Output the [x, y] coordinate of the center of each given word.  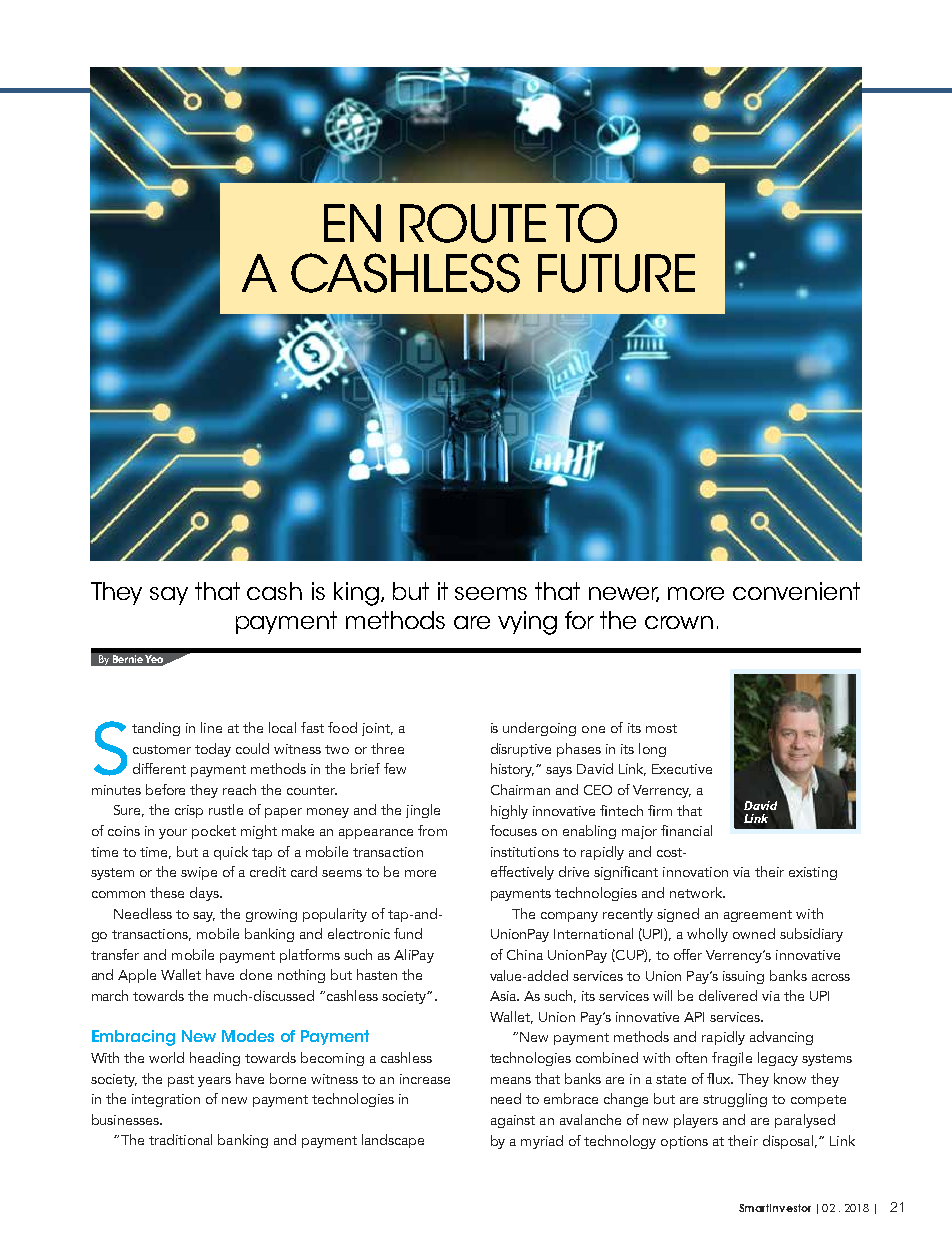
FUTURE [616, 273]
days [205, 894]
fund [408, 933]
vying [527, 623]
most [661, 728]
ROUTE [473, 223]
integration [166, 1100]
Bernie [128, 659]
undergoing [539, 729]
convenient [796, 591]
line [211, 727]
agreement [758, 916]
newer [624, 594]
